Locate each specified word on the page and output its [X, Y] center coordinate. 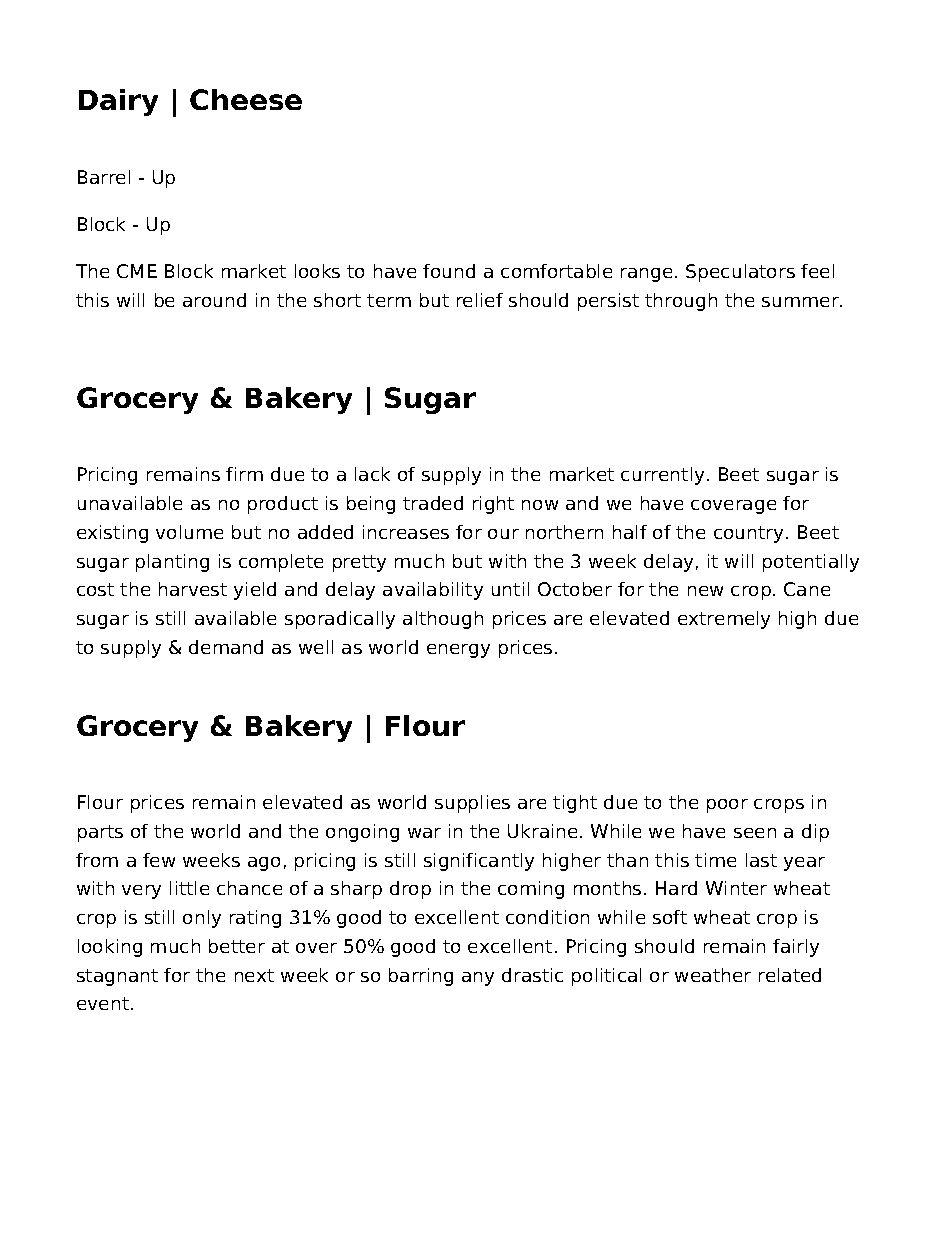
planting [172, 563]
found [449, 271]
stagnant [117, 977]
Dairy [118, 102]
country [748, 534]
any [478, 979]
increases [406, 532]
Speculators [740, 273]
